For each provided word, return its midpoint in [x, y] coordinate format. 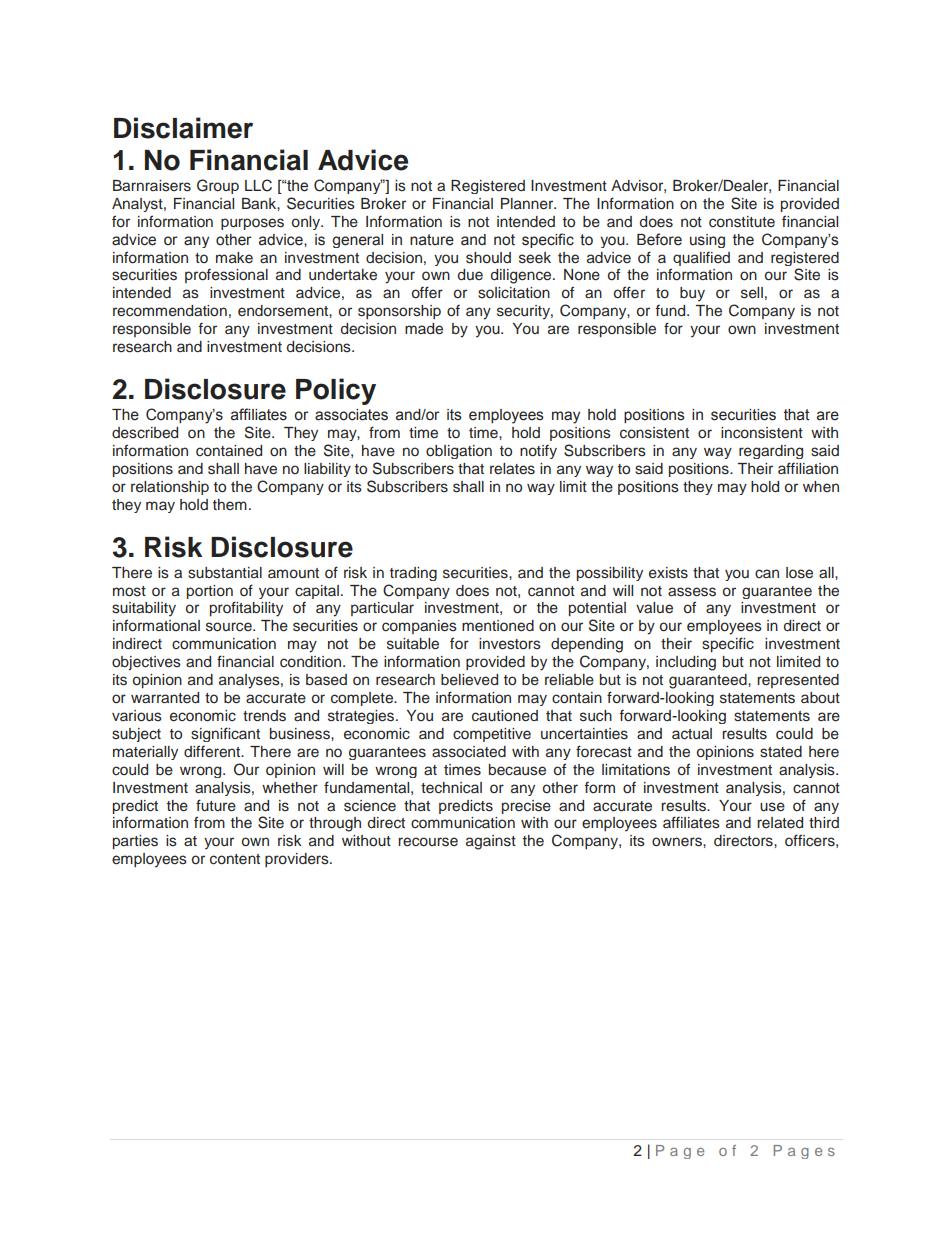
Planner [528, 204]
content [235, 859]
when [821, 486]
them [230, 504]
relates [512, 469]
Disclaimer [183, 128]
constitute [742, 222]
